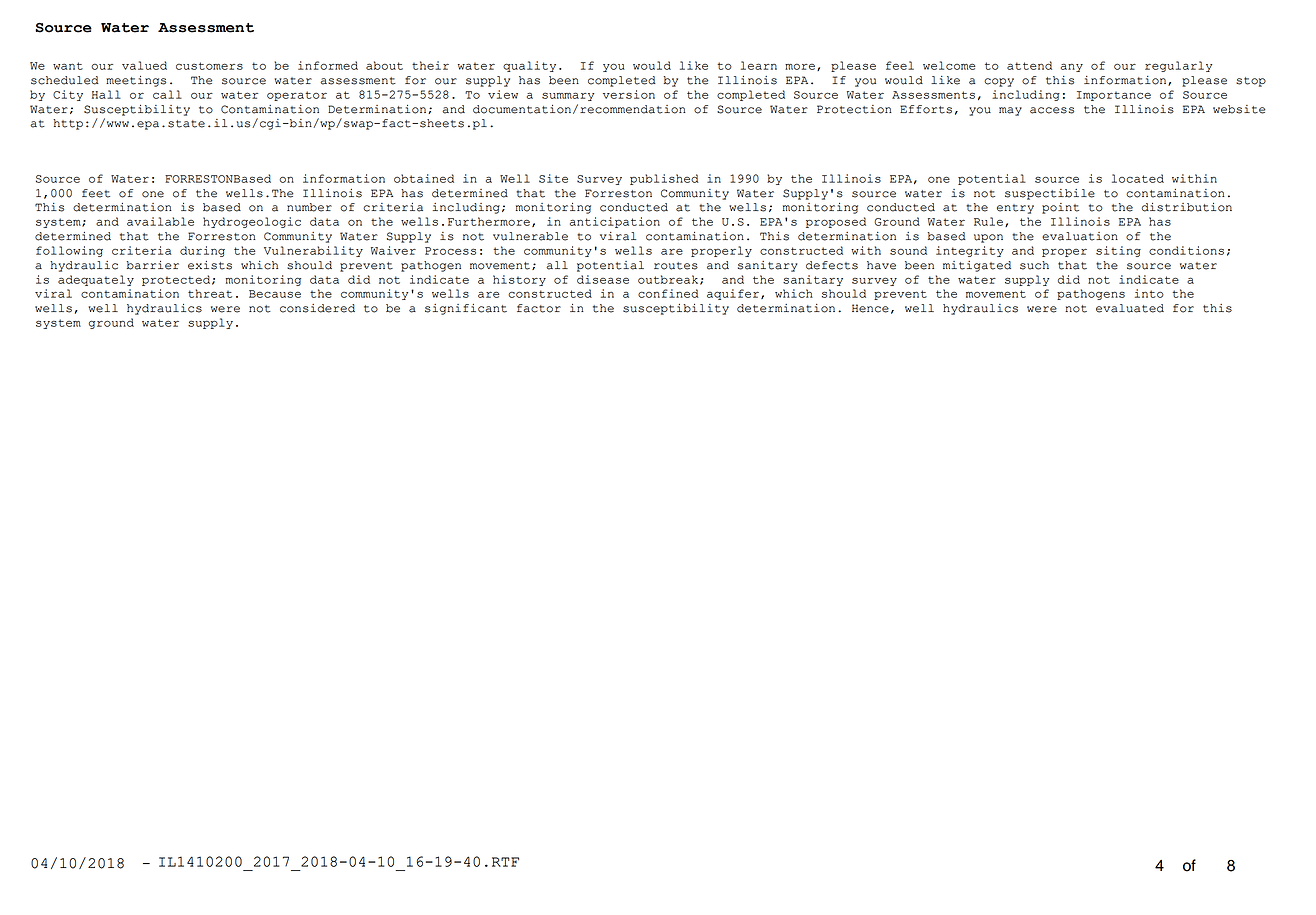  I want to click on feet, so click(96, 193).
